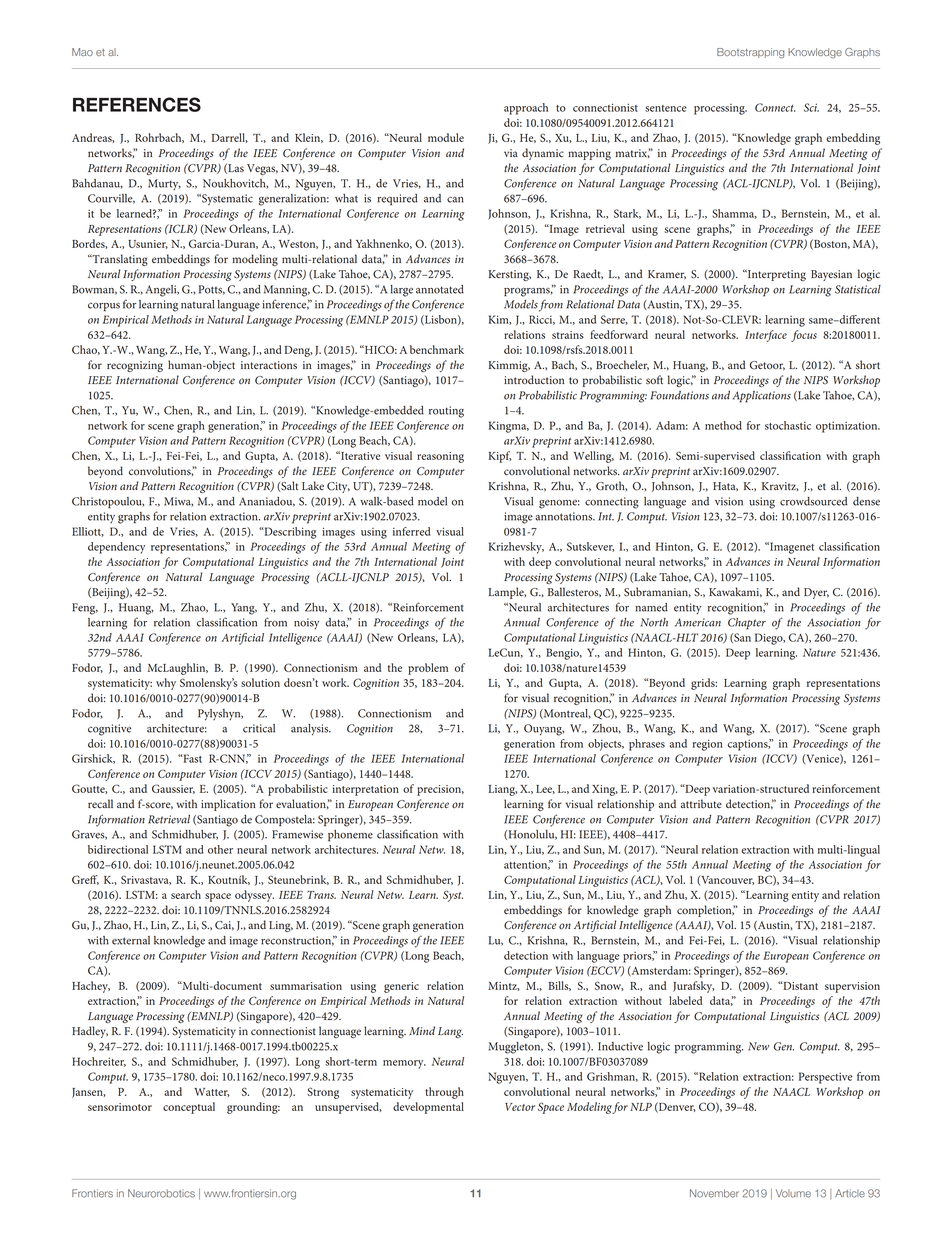 The height and width of the page is (1247, 952). Describe the element at coordinates (166, 684) in the page. I see `why` at that location.
